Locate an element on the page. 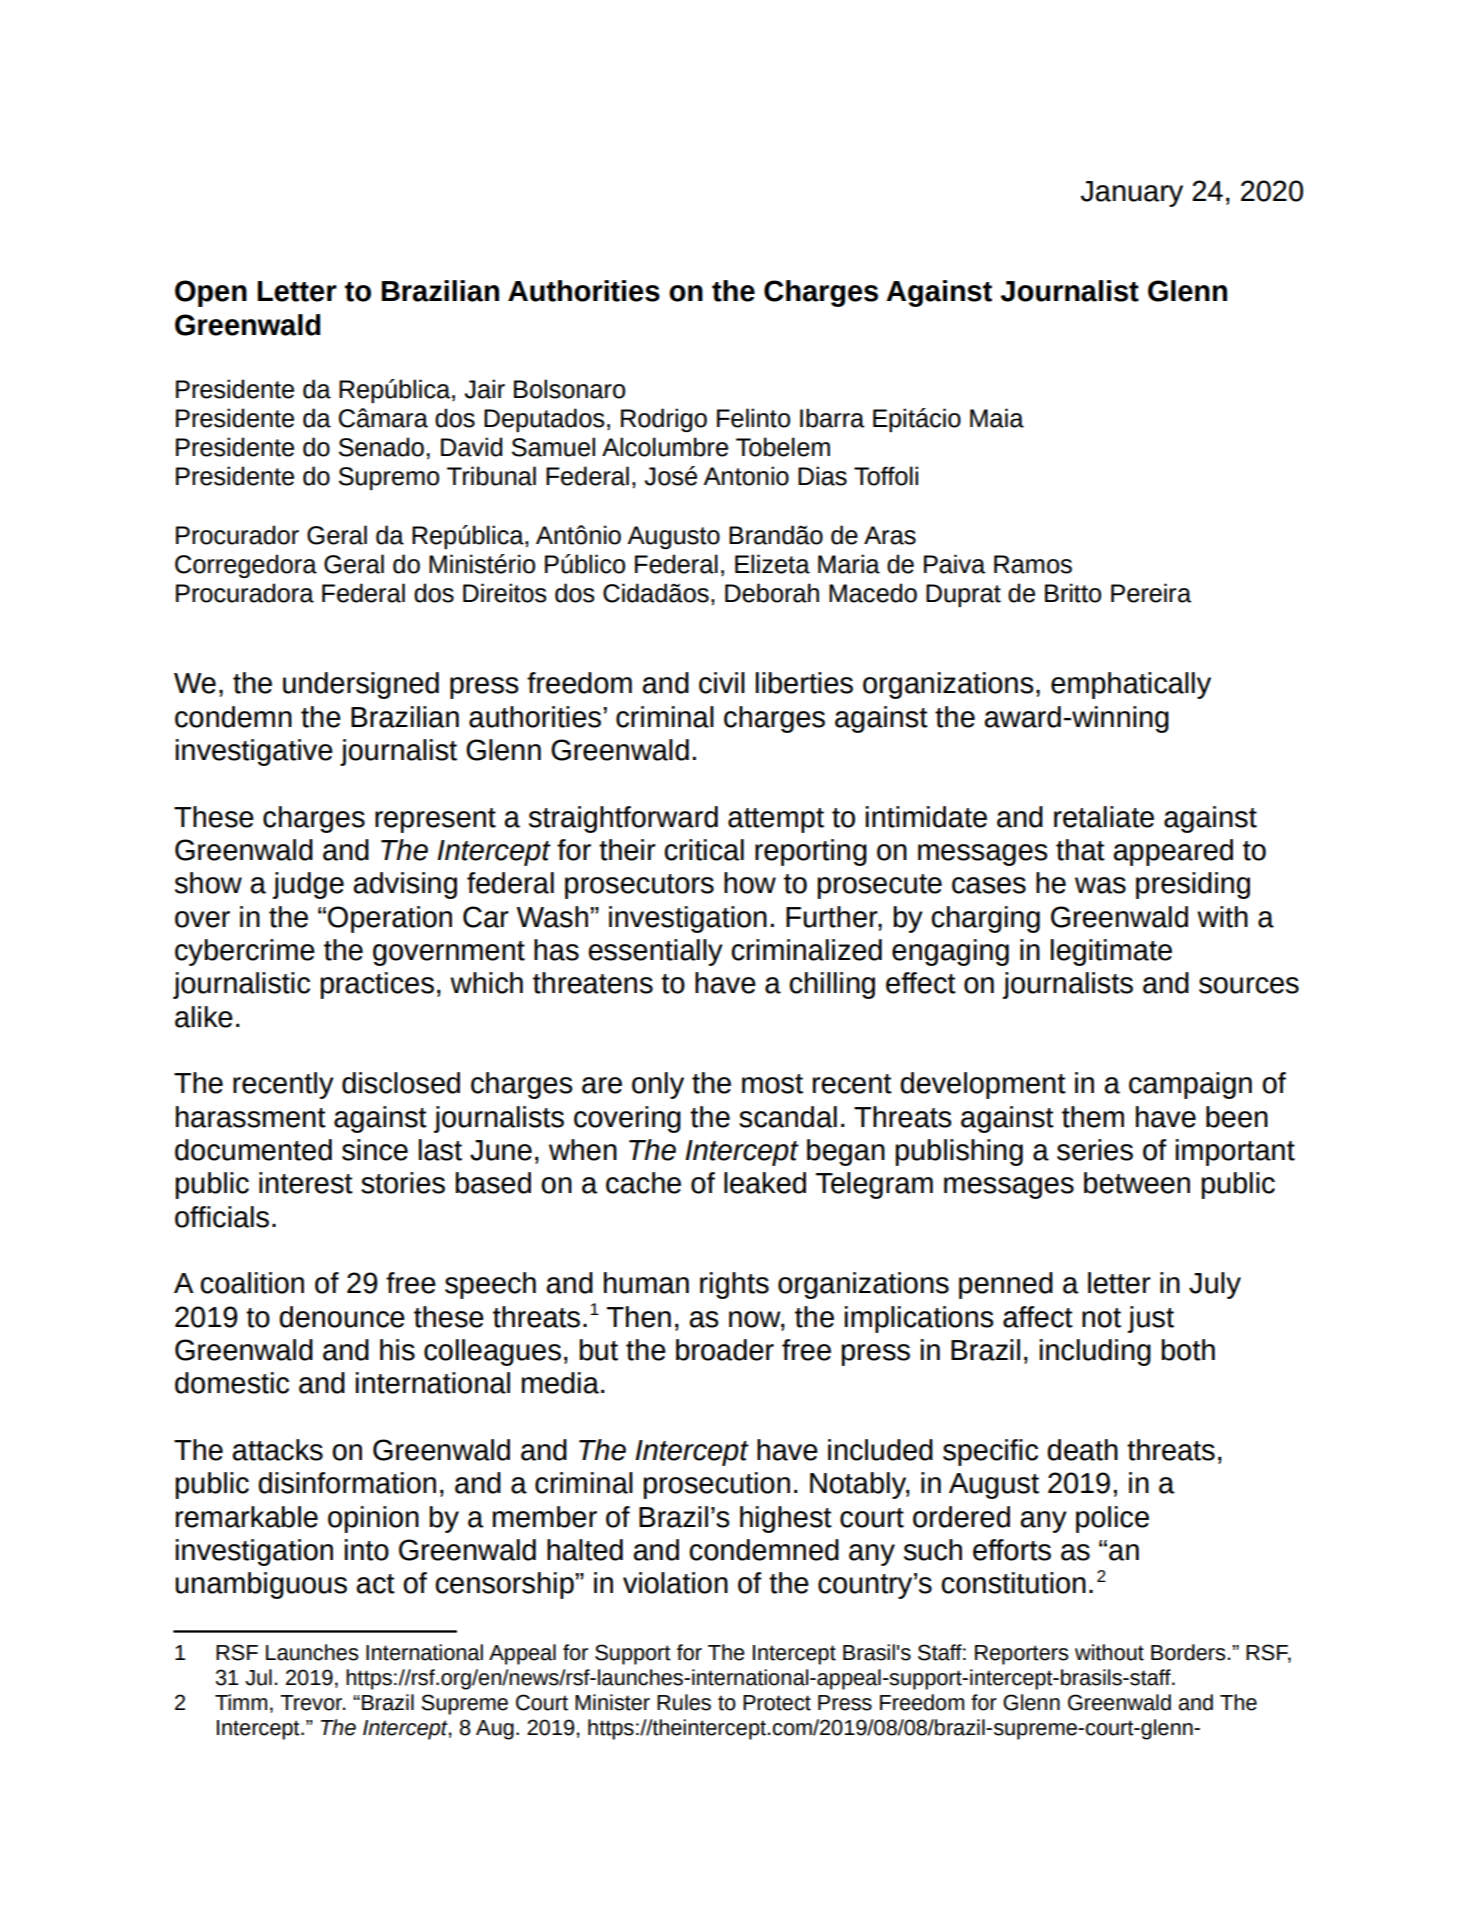 This image has width=1478, height=1913. Rules is located at coordinates (684, 1702).
